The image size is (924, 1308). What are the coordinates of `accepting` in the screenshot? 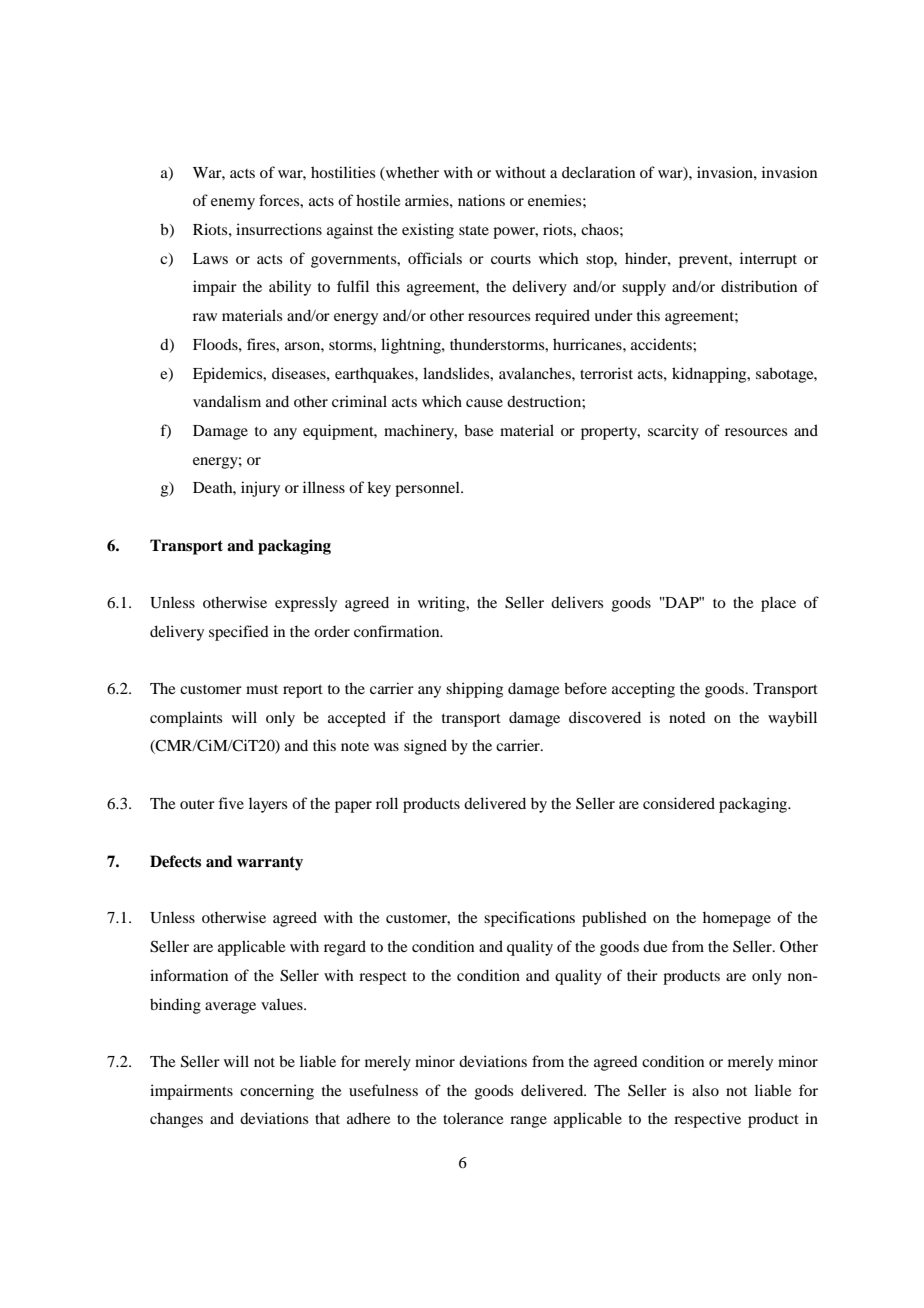 It's located at (643, 690).
